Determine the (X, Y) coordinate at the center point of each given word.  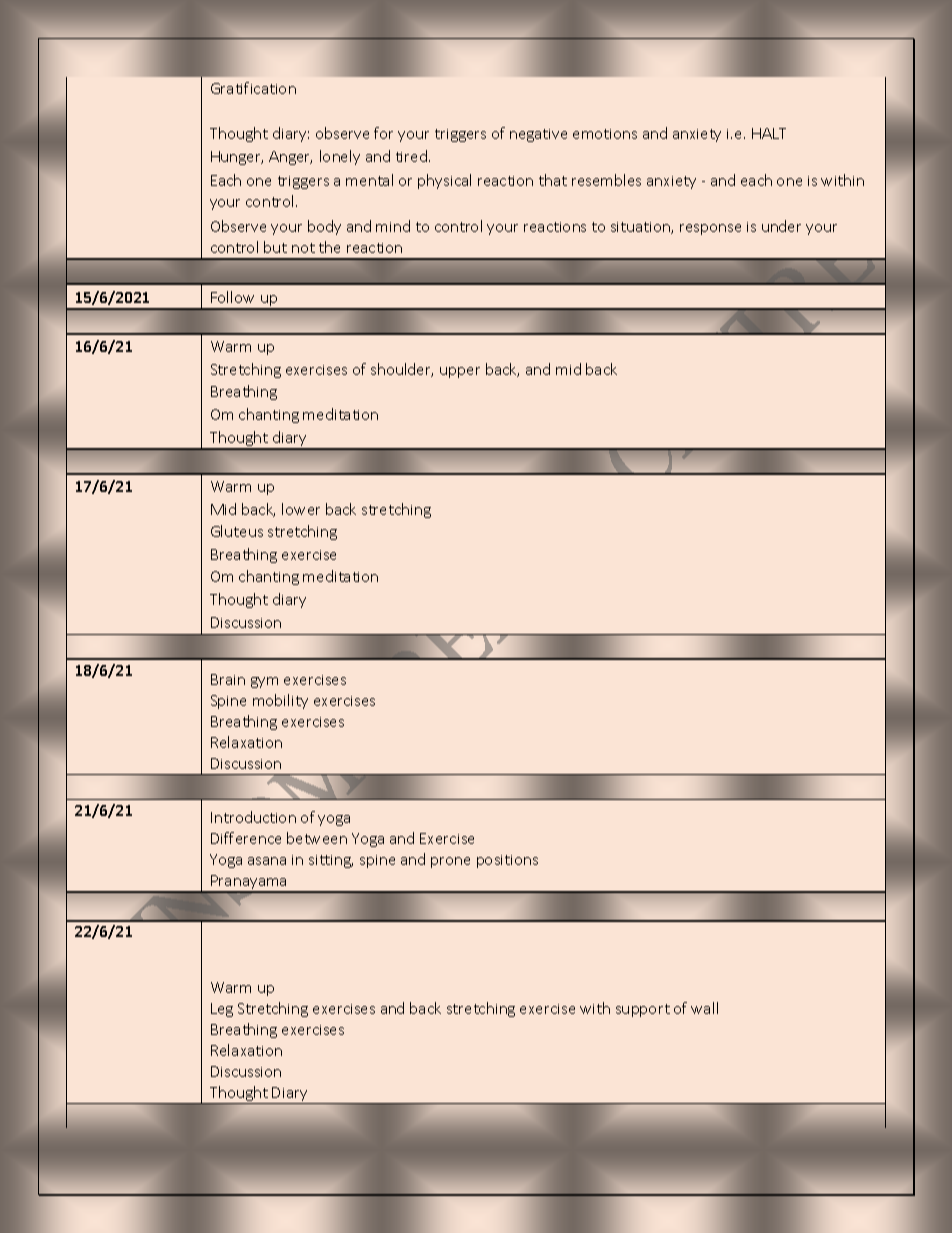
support (643, 1010)
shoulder (402, 370)
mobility (280, 701)
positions (507, 861)
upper (460, 372)
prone (450, 862)
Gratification (253, 88)
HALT (769, 133)
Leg (222, 1010)
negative (538, 135)
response (710, 229)
